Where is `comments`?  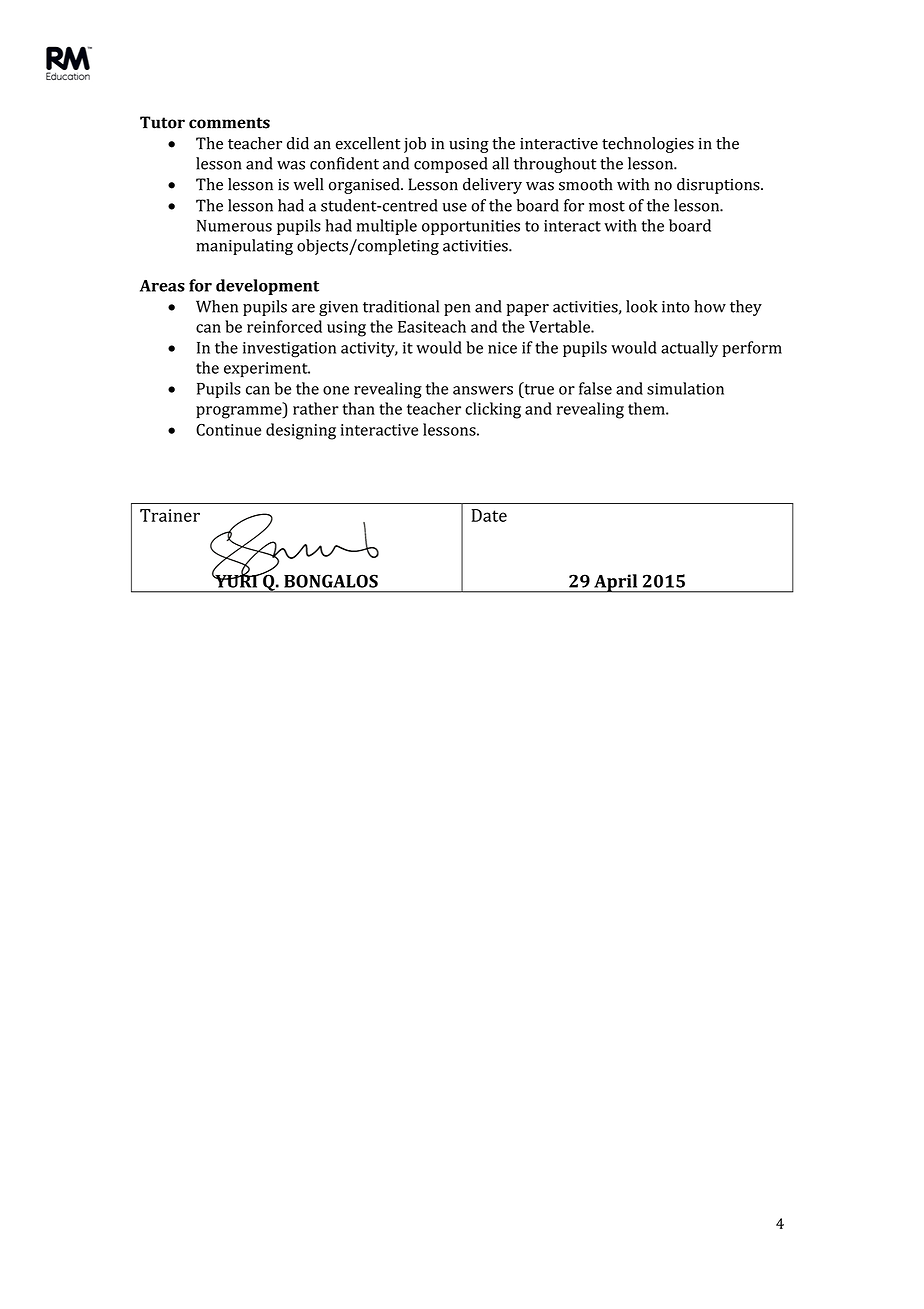
comments is located at coordinates (229, 123).
